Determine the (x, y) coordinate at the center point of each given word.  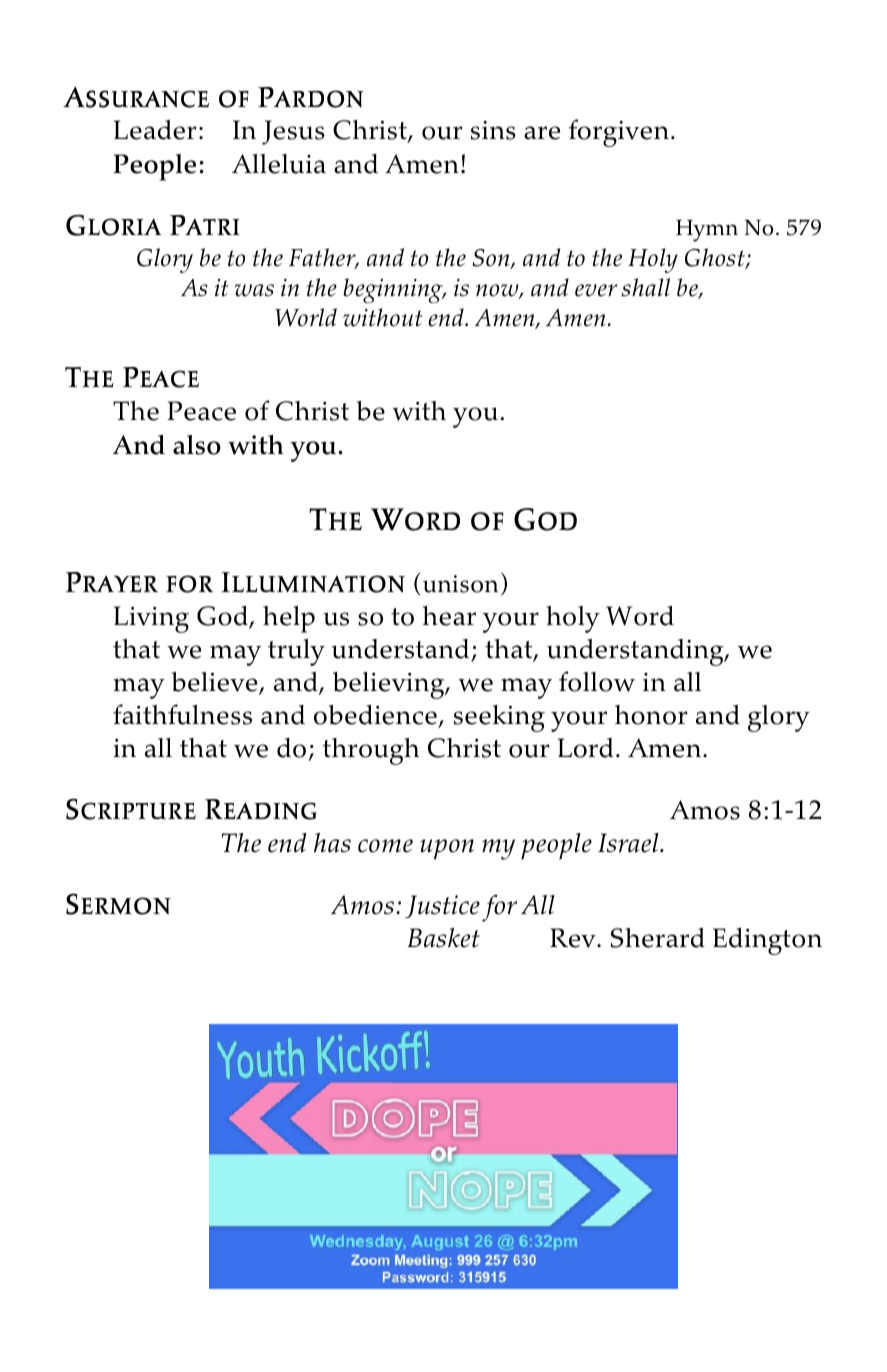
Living (151, 619)
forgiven (619, 133)
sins (493, 130)
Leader (155, 130)
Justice (442, 907)
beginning (394, 290)
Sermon (118, 904)
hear (449, 616)
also (197, 445)
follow (597, 681)
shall (645, 287)
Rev (574, 938)
